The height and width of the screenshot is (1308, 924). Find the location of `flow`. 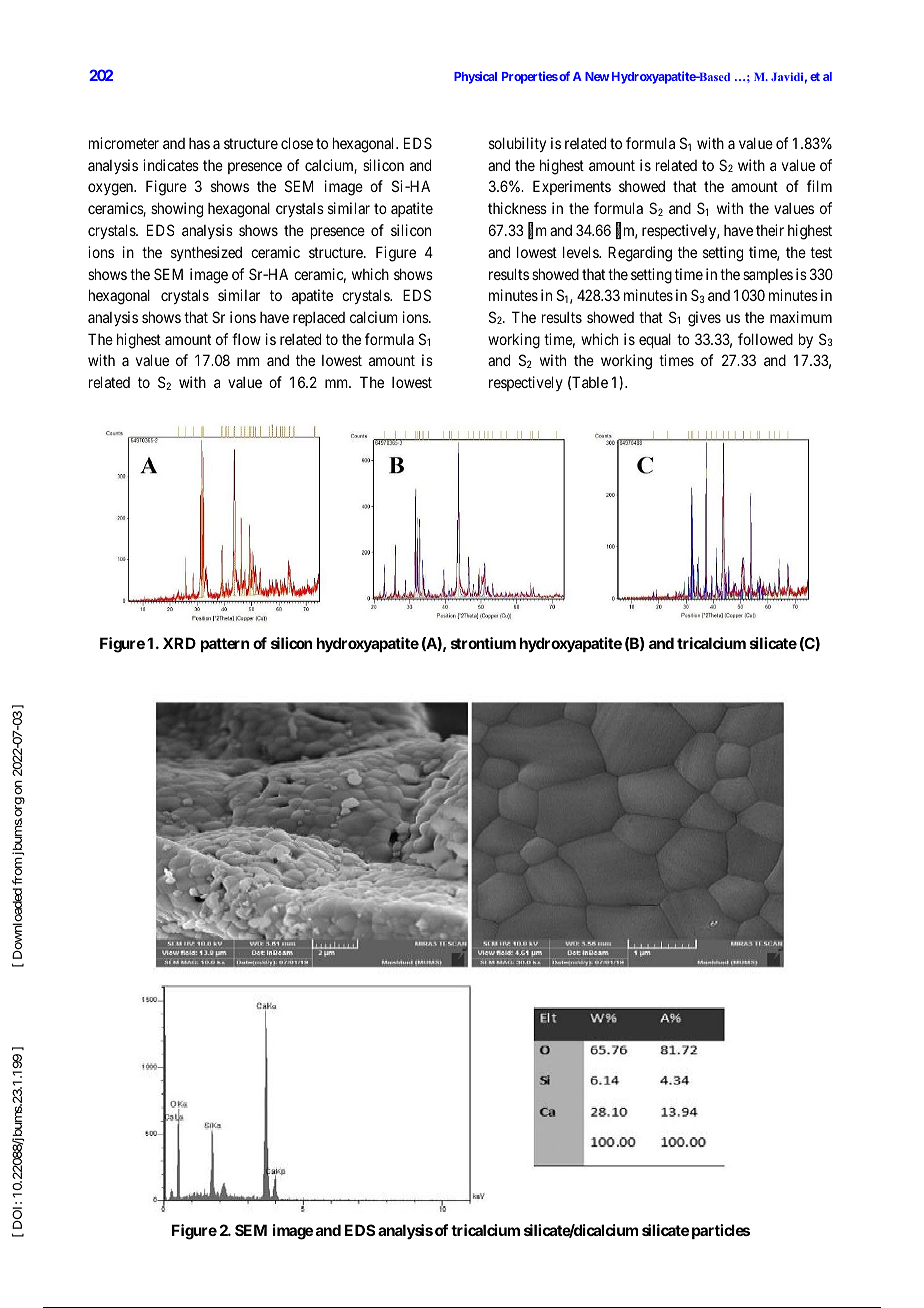

flow is located at coordinates (246, 339).
